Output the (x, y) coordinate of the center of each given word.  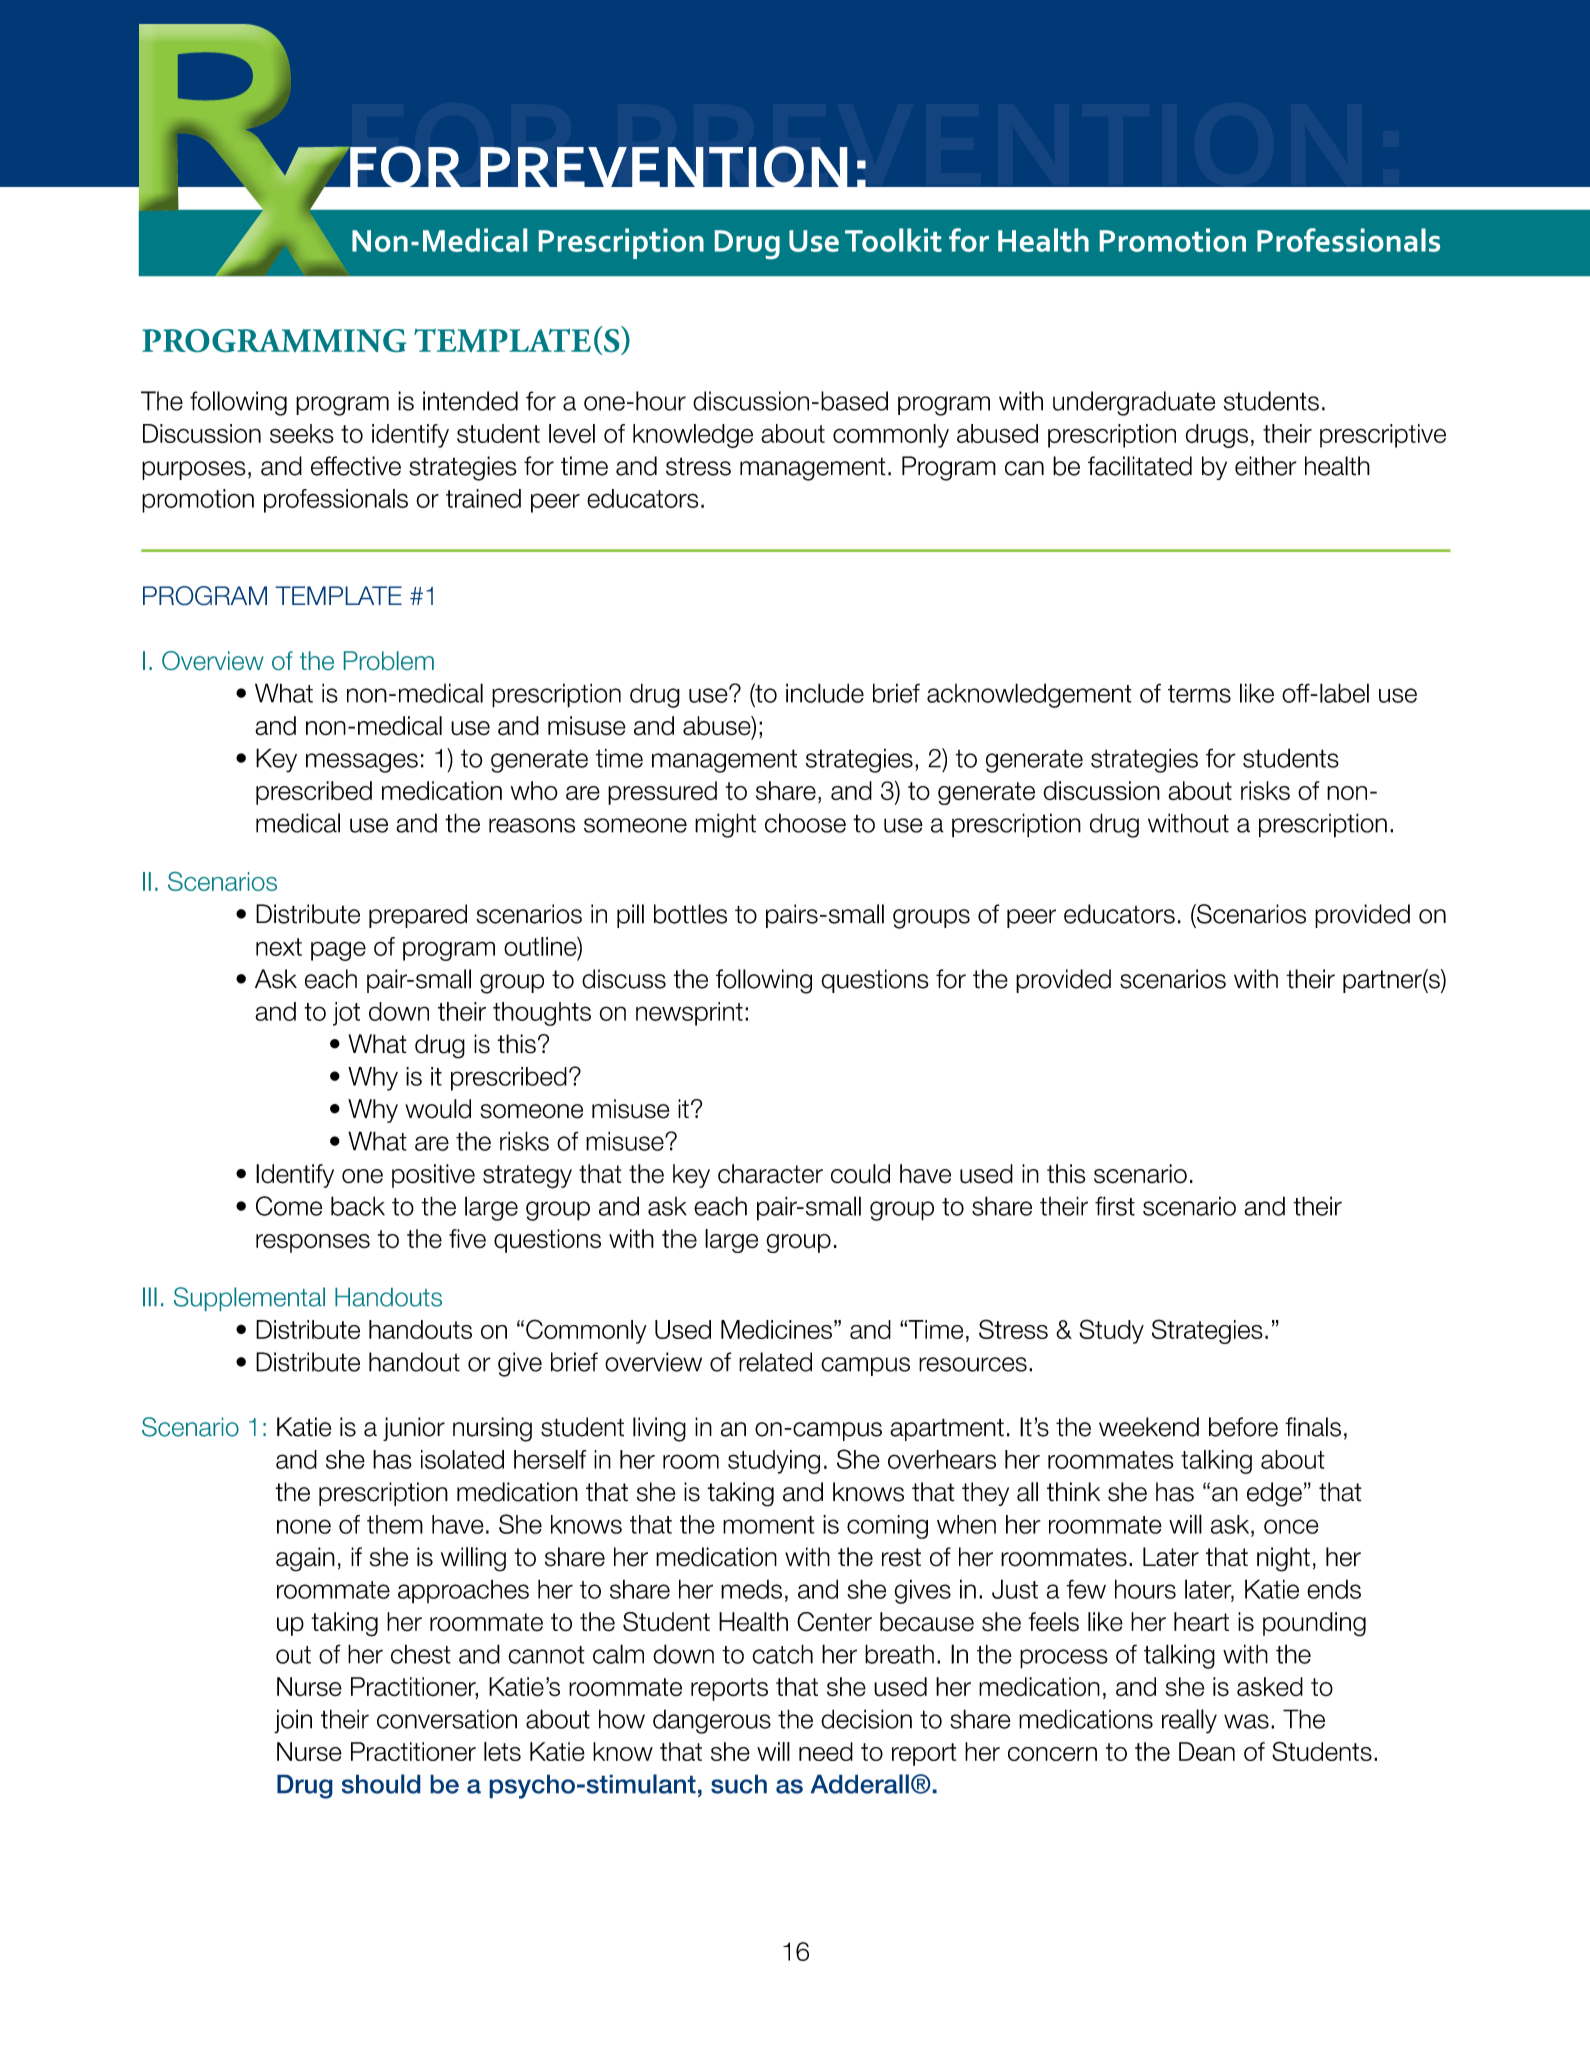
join (293, 1721)
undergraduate (1134, 403)
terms (1199, 694)
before (1243, 1427)
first (1115, 1206)
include (825, 693)
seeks (302, 433)
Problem (389, 660)
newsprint (689, 1014)
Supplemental (249, 1299)
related (775, 1362)
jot (346, 1014)
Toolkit (893, 240)
